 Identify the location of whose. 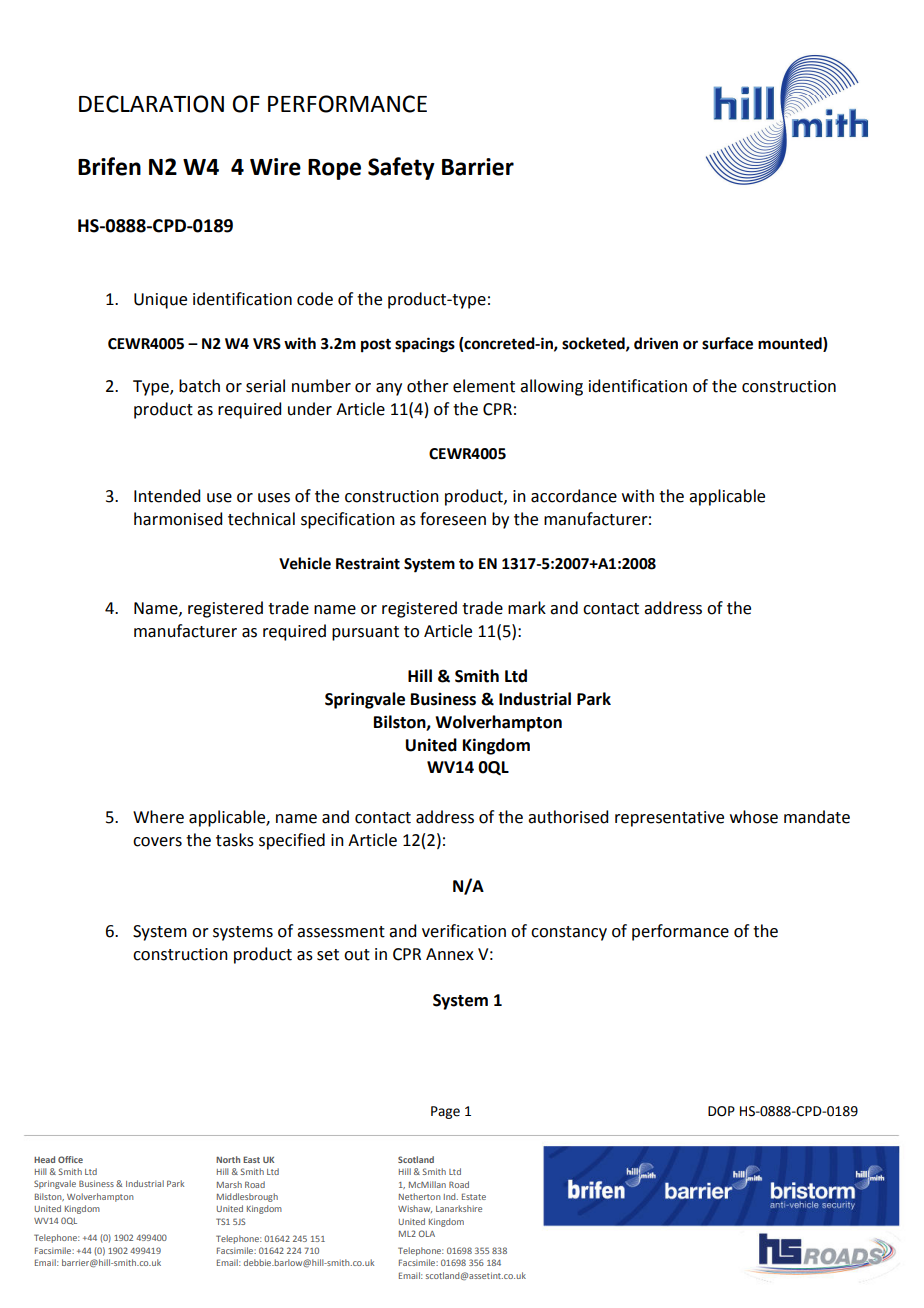
(754, 817).
